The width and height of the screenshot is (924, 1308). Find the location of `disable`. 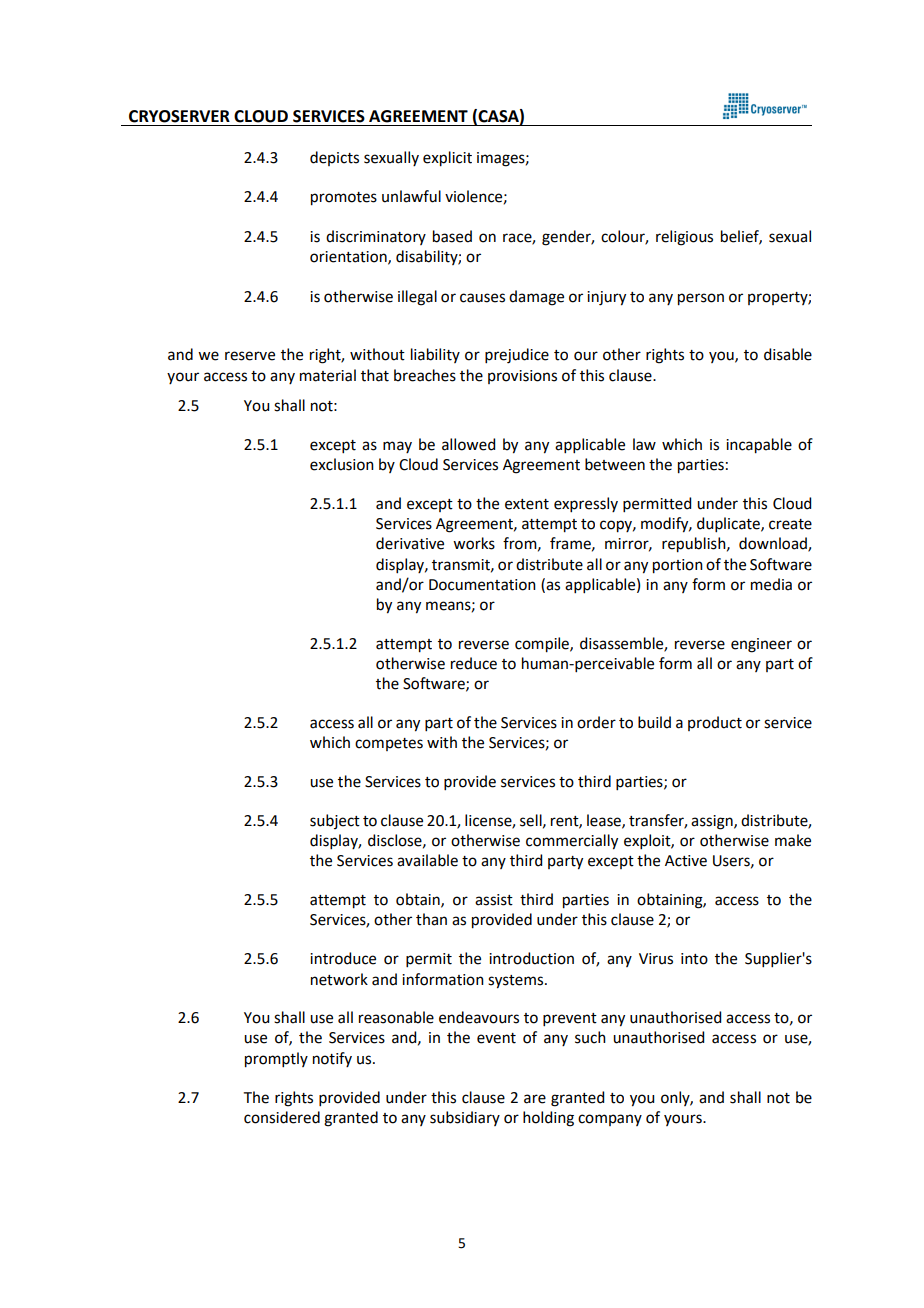

disable is located at coordinates (788, 354).
